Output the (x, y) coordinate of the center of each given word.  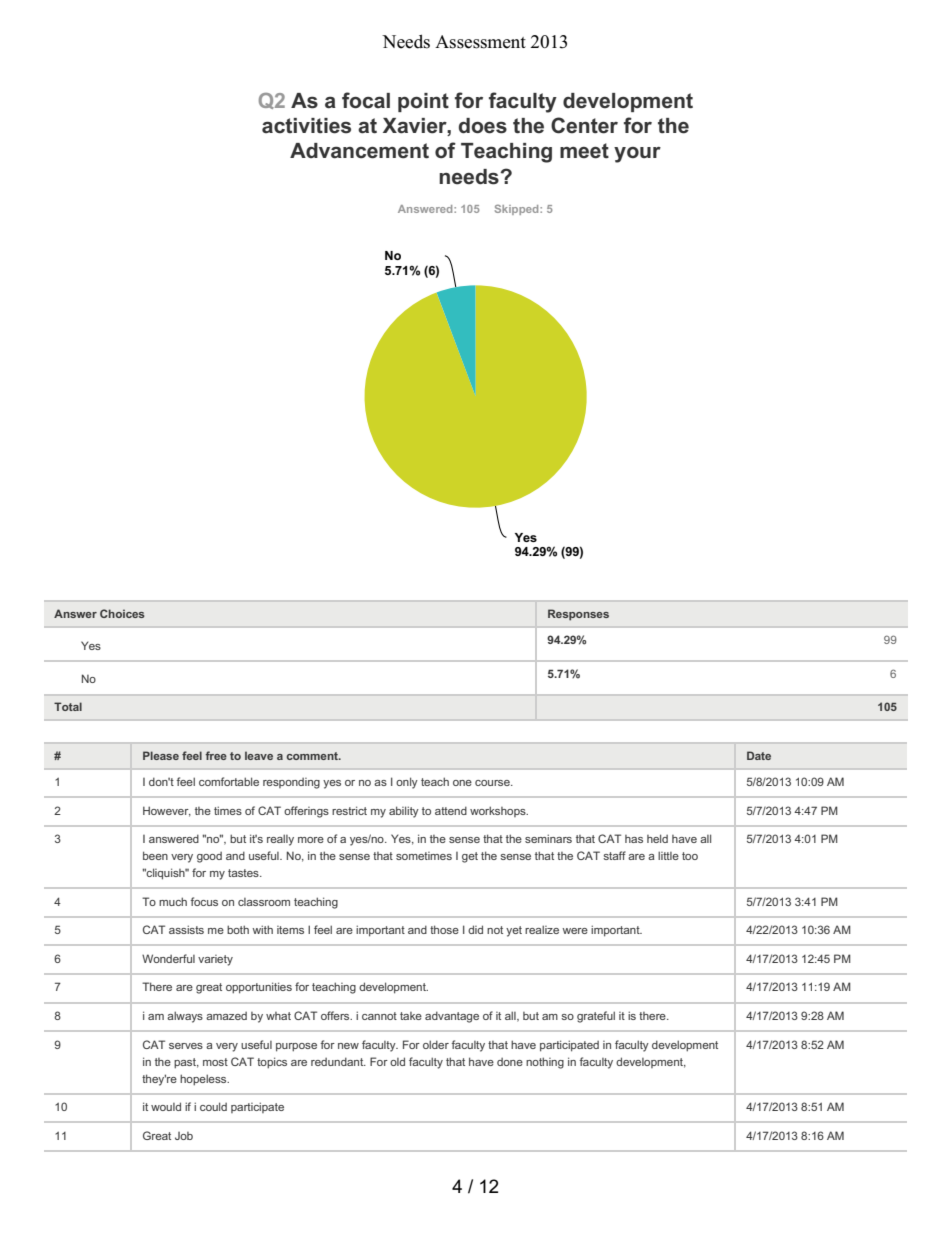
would (166, 1106)
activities (306, 126)
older (436, 1044)
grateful (596, 1017)
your (637, 155)
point (423, 102)
